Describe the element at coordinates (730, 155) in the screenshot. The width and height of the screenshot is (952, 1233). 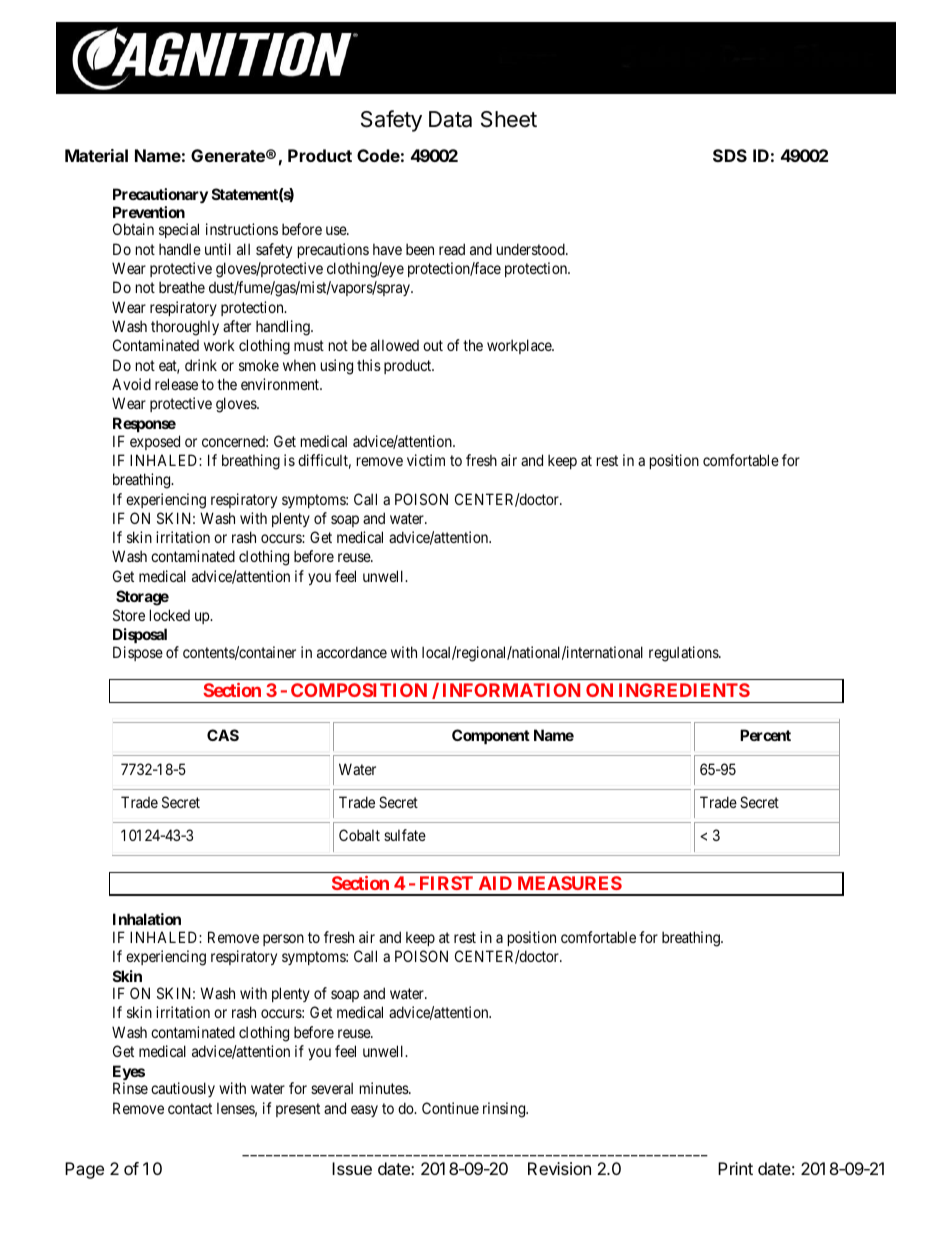
I see `SDS` at that location.
